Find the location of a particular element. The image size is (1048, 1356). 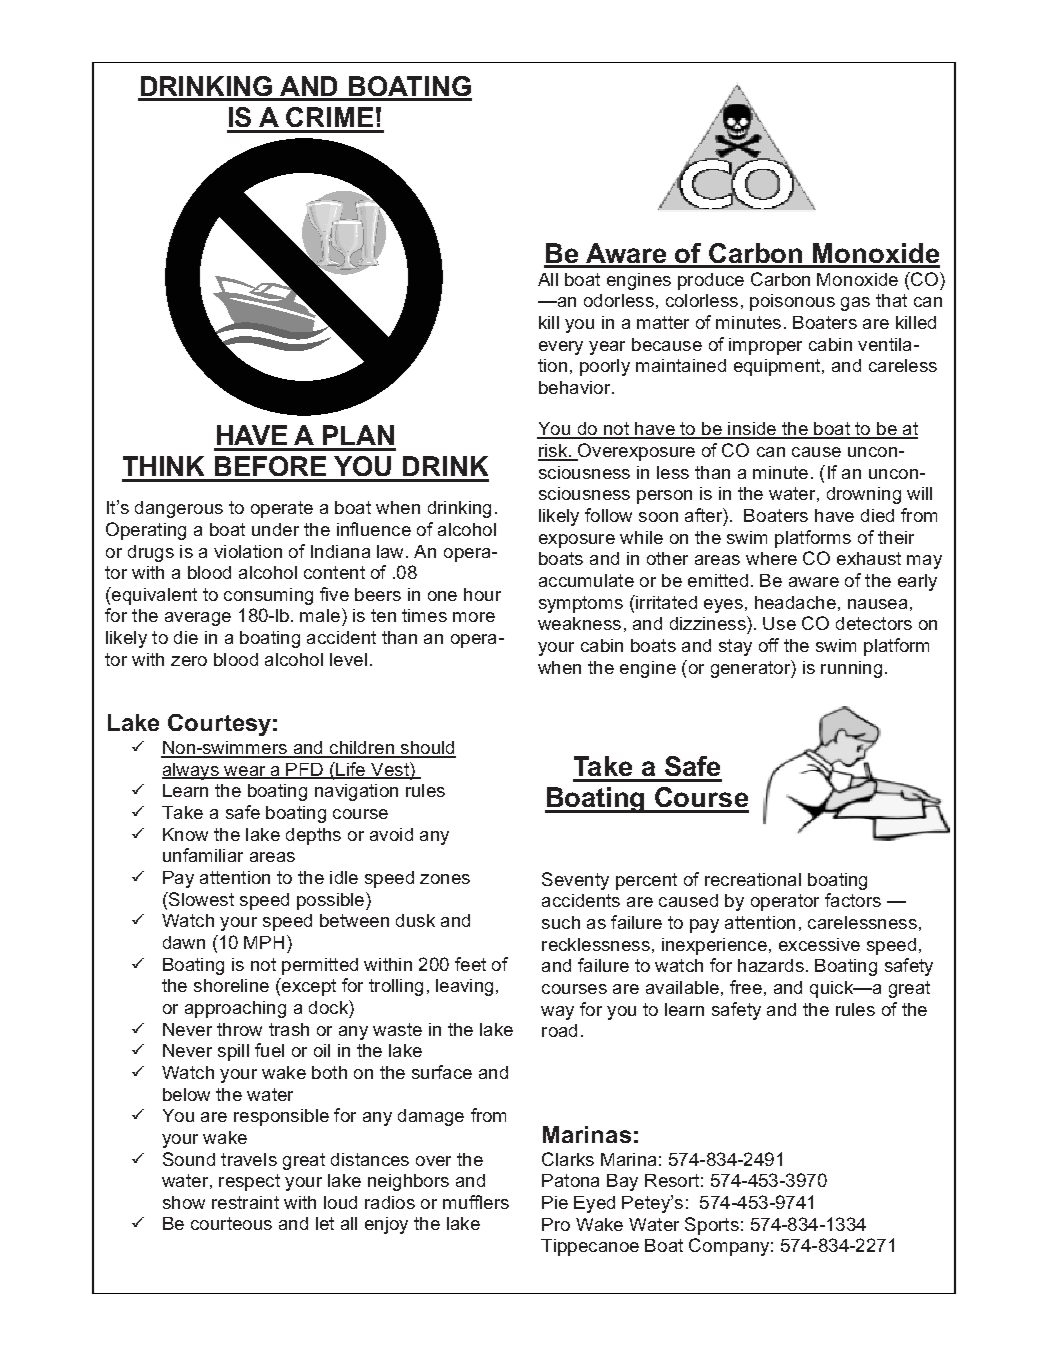

gas is located at coordinates (855, 304).
